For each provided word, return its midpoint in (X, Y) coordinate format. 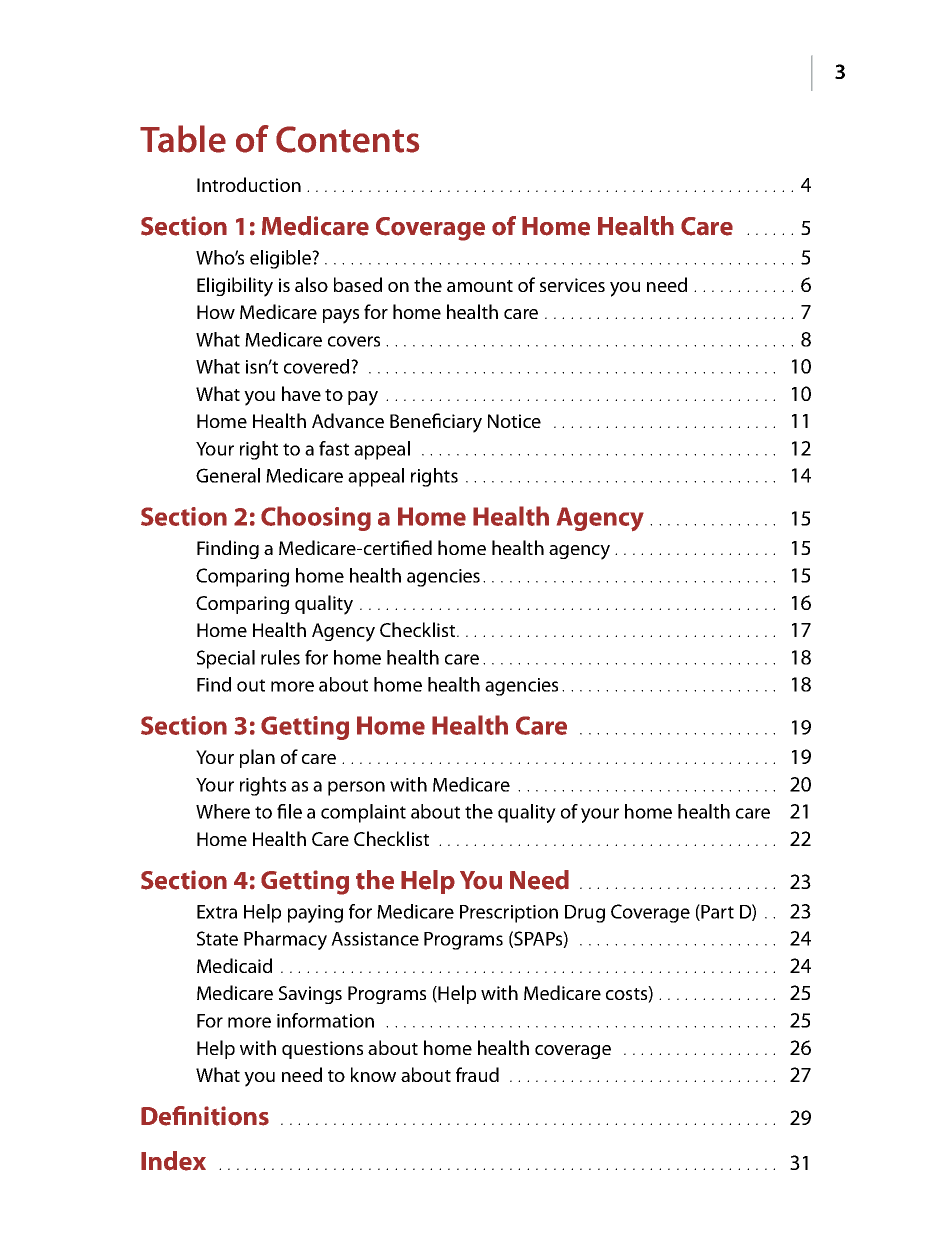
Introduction (249, 184)
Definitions (205, 1116)
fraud (477, 1074)
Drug (585, 914)
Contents (347, 139)
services (572, 285)
